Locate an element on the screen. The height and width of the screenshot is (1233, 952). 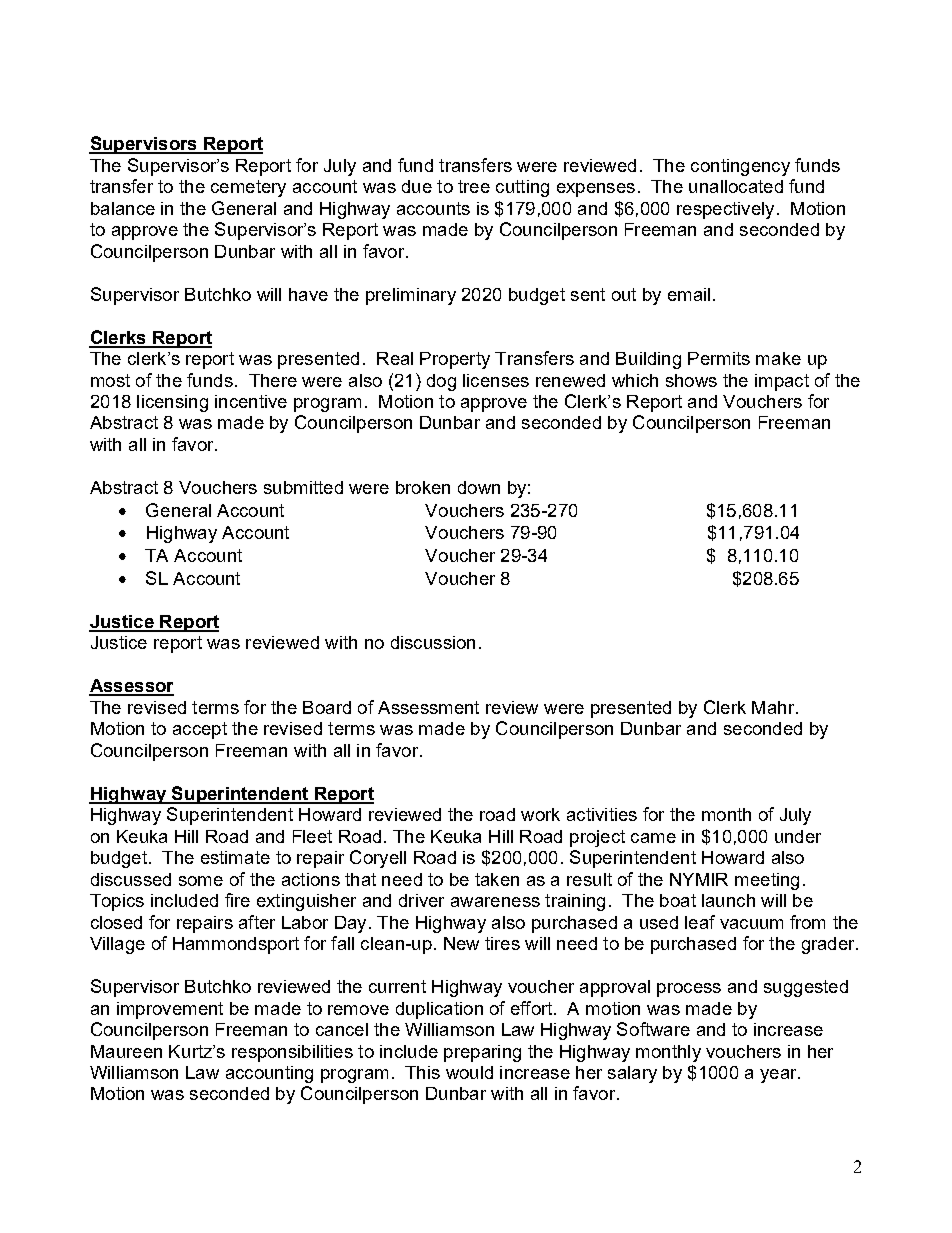
cemetery is located at coordinates (248, 188).
